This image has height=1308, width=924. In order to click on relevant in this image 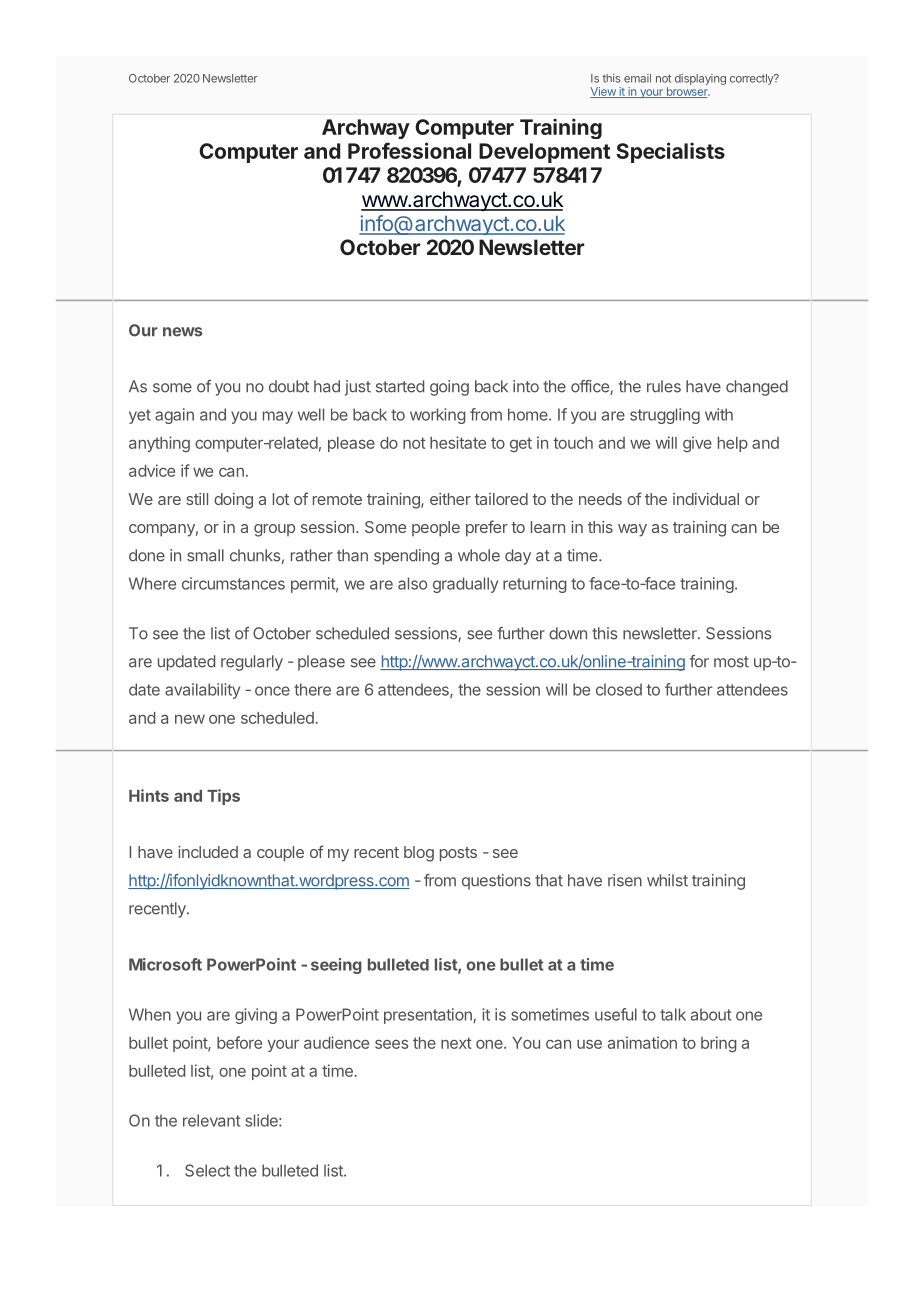, I will do `click(211, 1120)`.
